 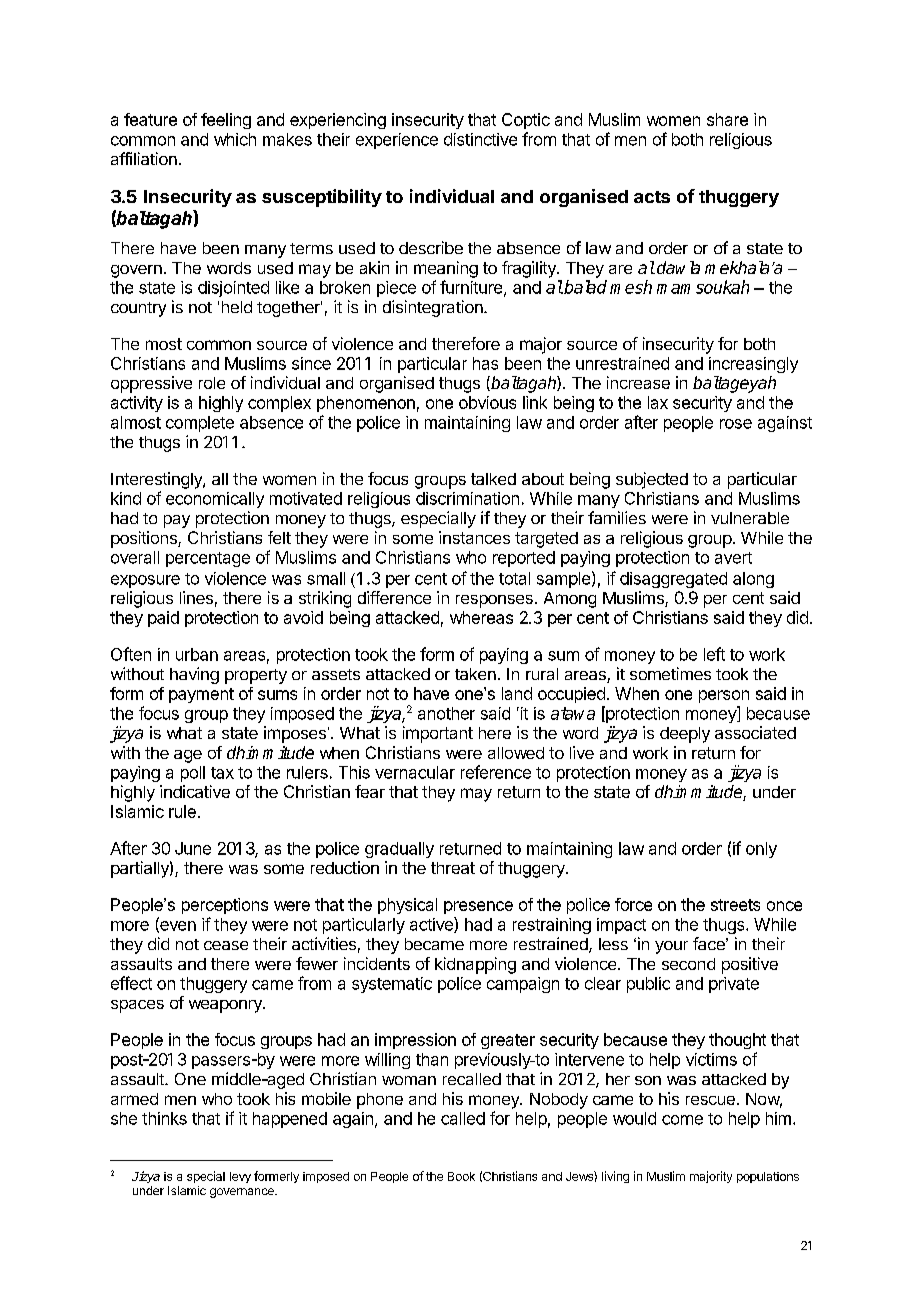 What do you see at coordinates (727, 119) in the screenshot?
I see `share` at bounding box center [727, 119].
